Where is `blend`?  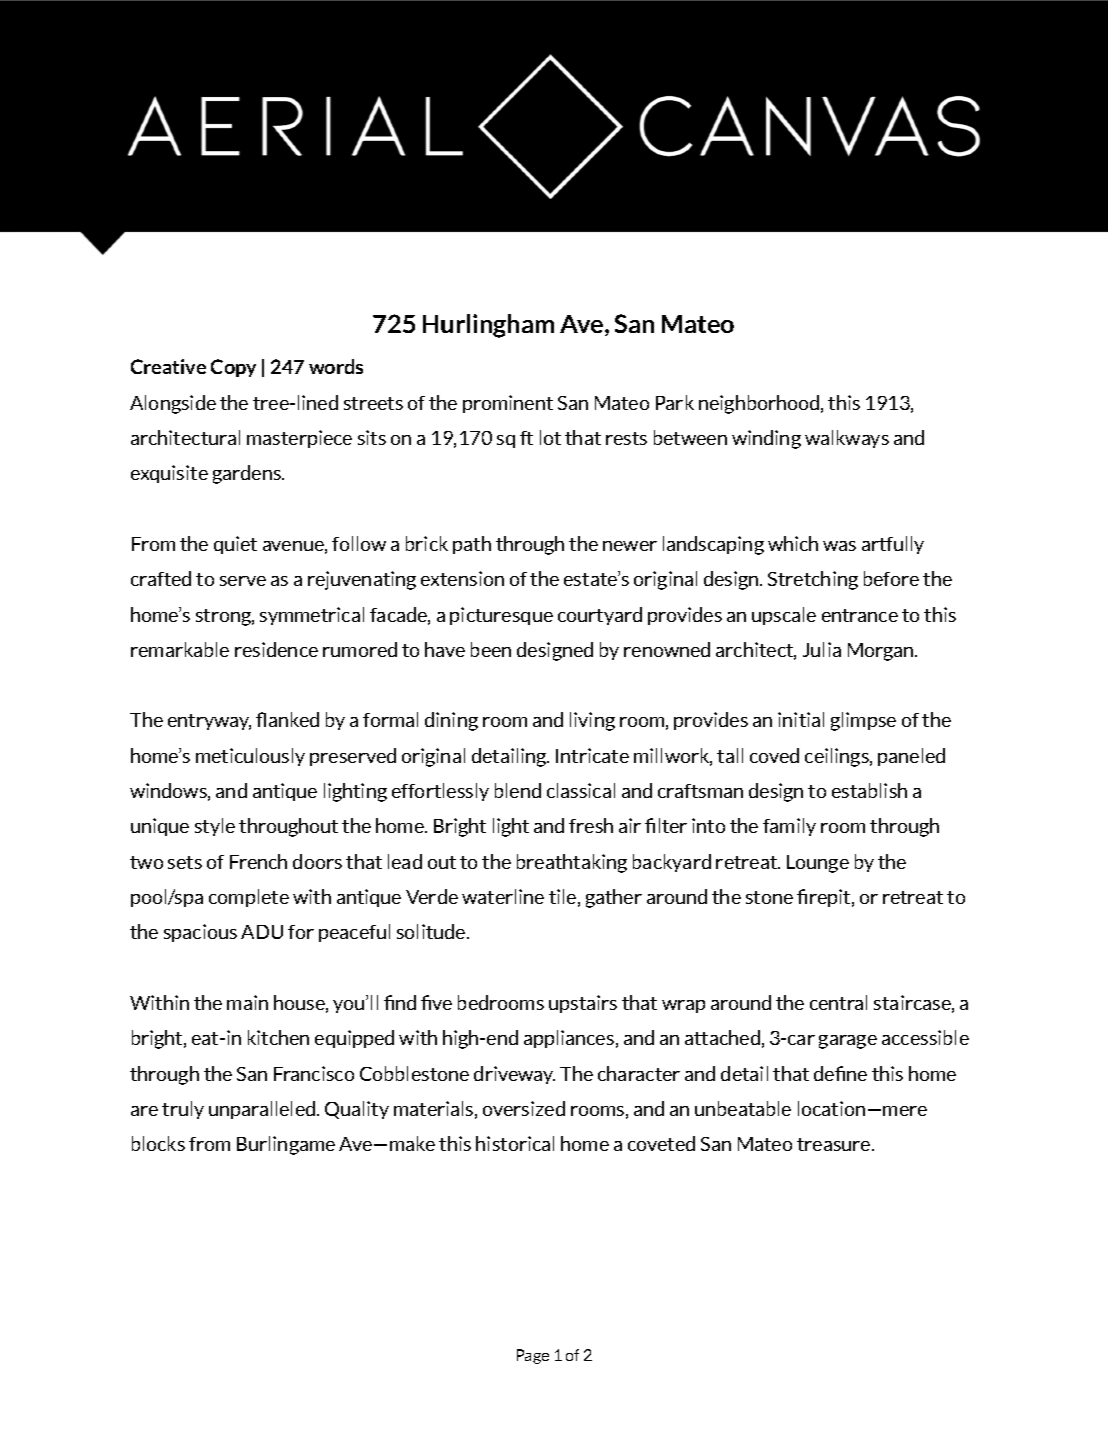
blend is located at coordinates (518, 790).
